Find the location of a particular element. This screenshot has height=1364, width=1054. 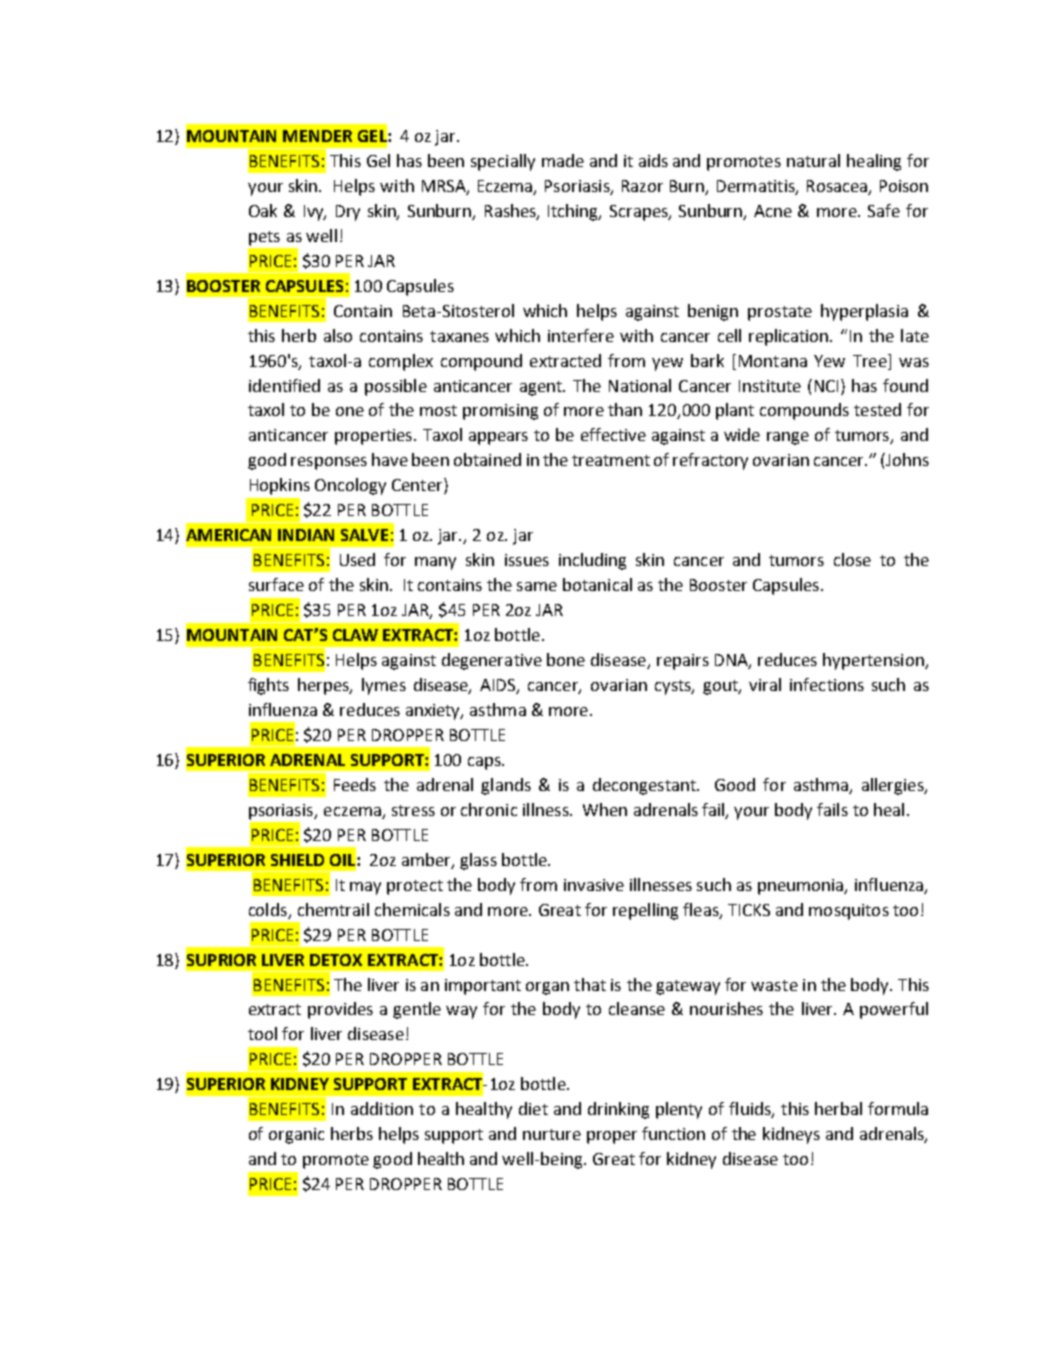

Feeds is located at coordinates (355, 784).
